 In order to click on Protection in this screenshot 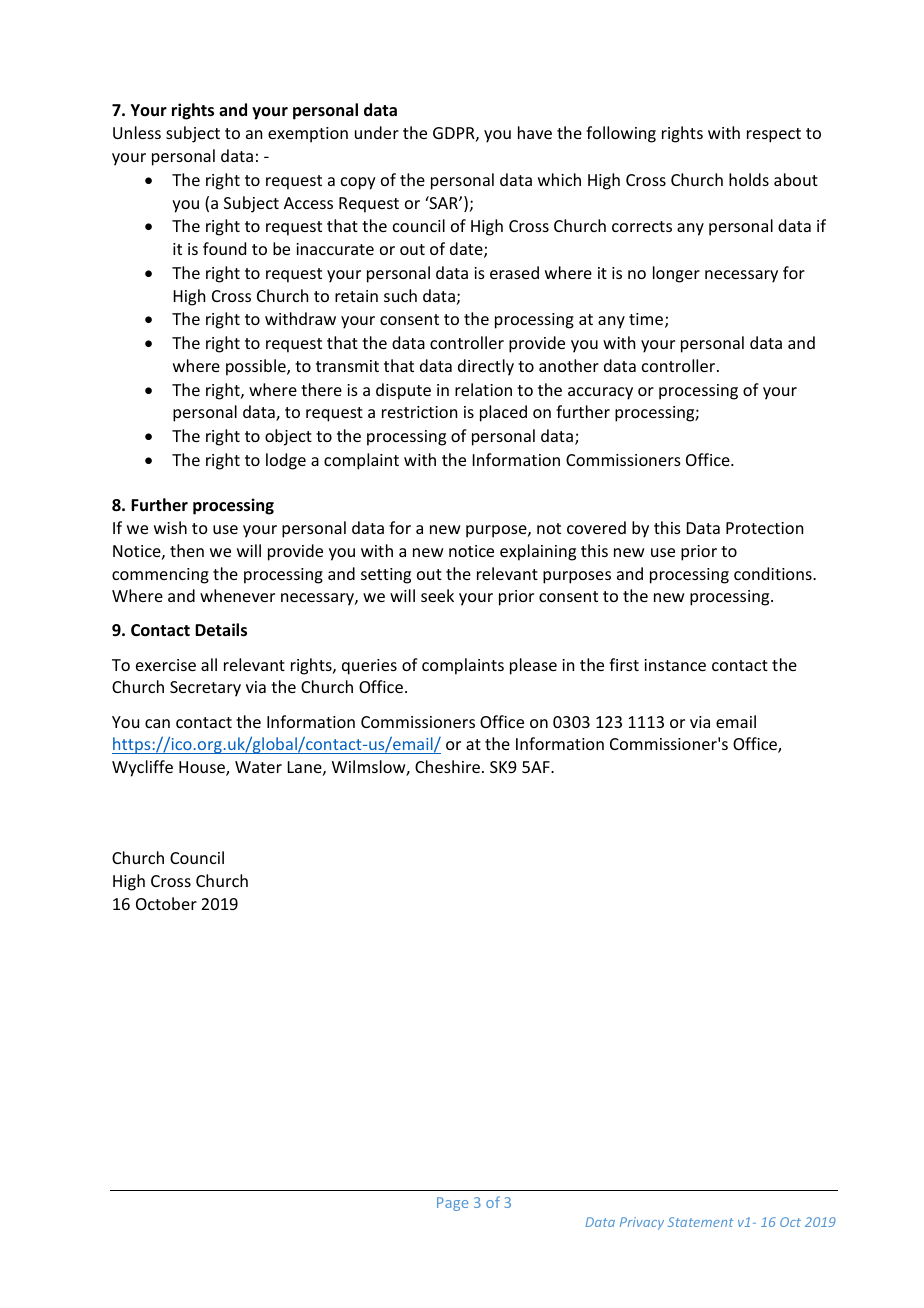, I will do `click(764, 528)`.
